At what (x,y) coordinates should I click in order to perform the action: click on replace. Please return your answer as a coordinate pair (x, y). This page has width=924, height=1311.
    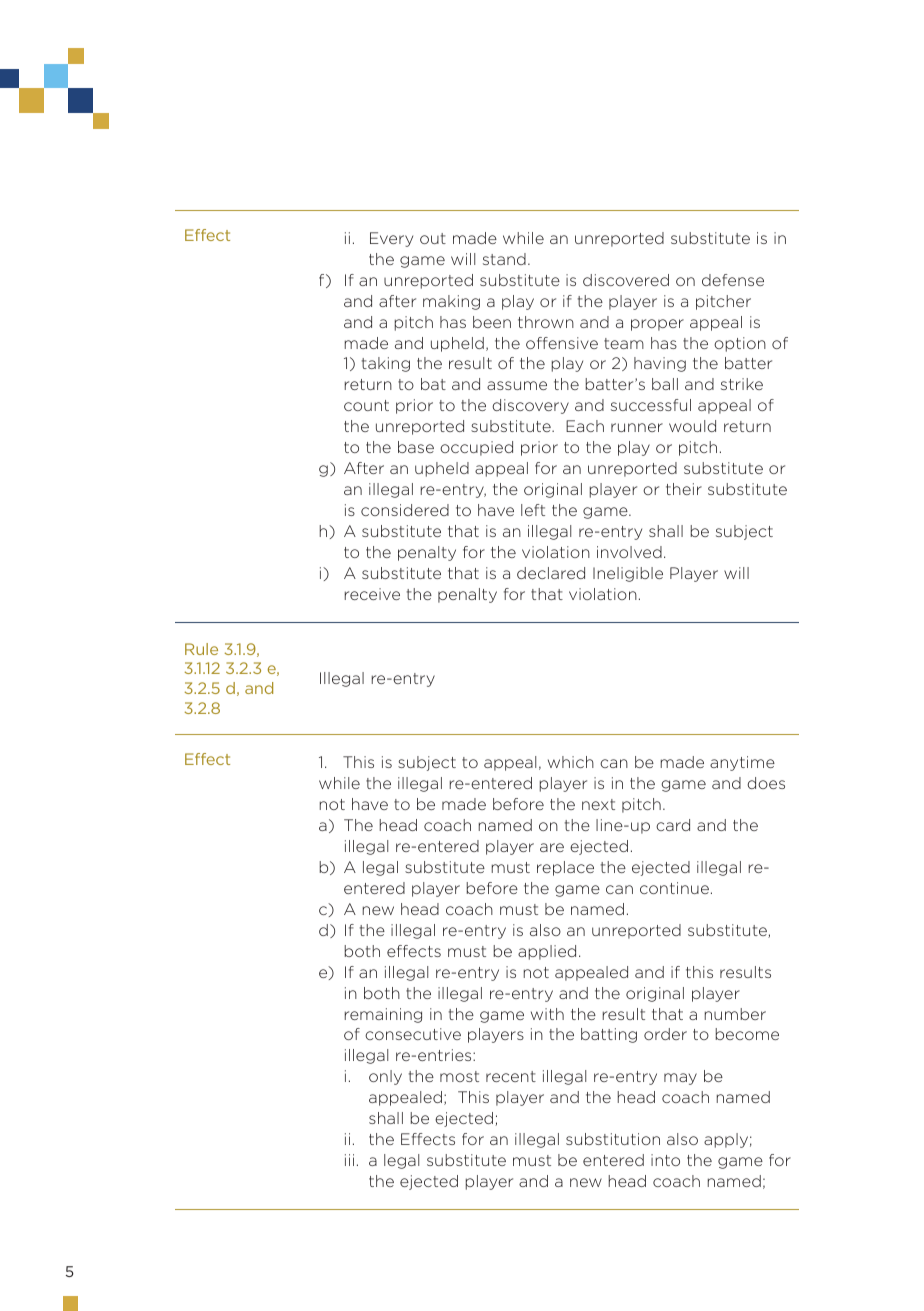
    Looking at the image, I should click on (565, 868).
